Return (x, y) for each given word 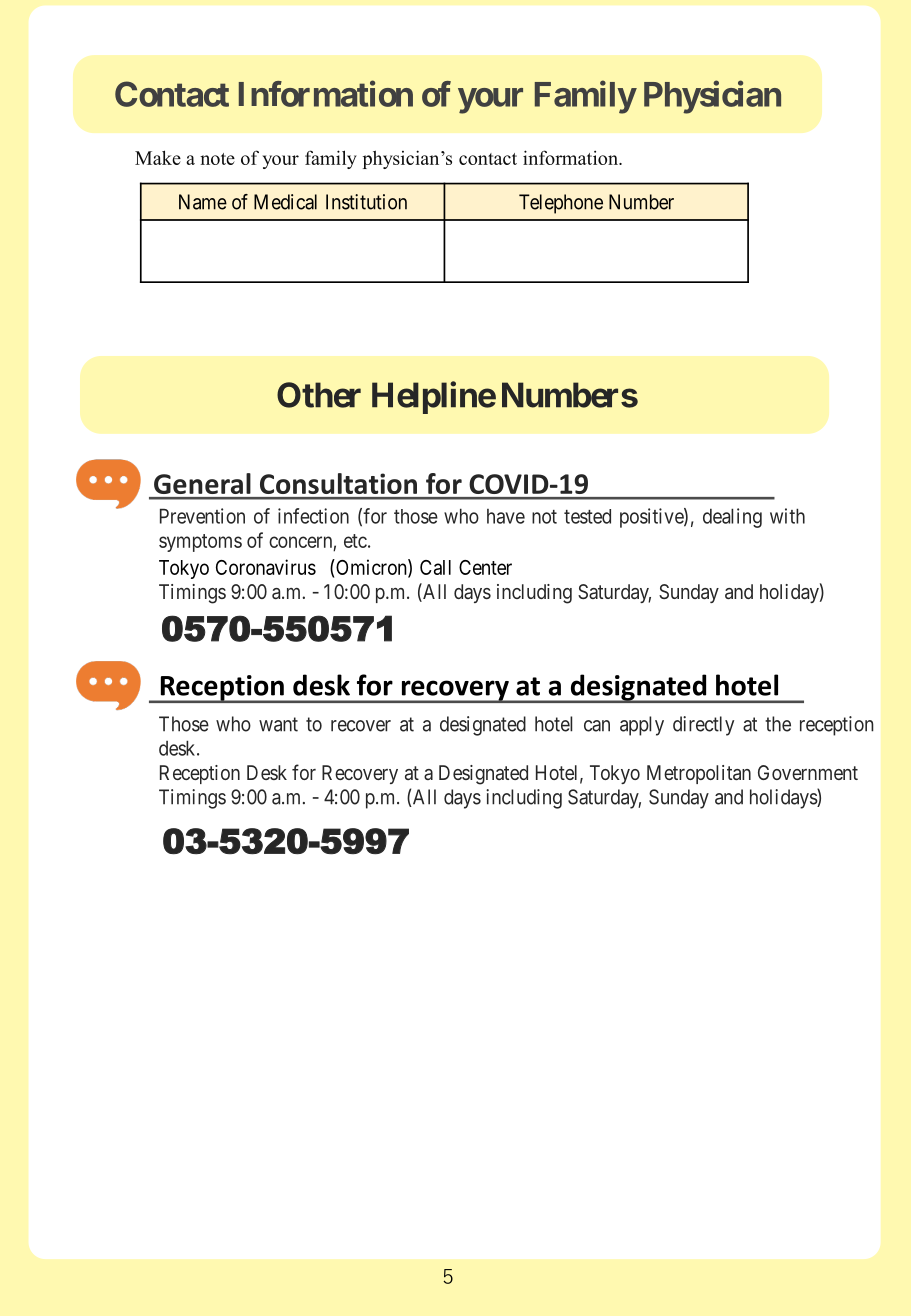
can (597, 726)
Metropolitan (699, 774)
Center (485, 567)
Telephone (561, 204)
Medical (285, 202)
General (202, 483)
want (278, 724)
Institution (366, 202)
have (506, 516)
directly (703, 726)
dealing (732, 518)
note (217, 159)
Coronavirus (266, 567)
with (787, 516)
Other (319, 395)
